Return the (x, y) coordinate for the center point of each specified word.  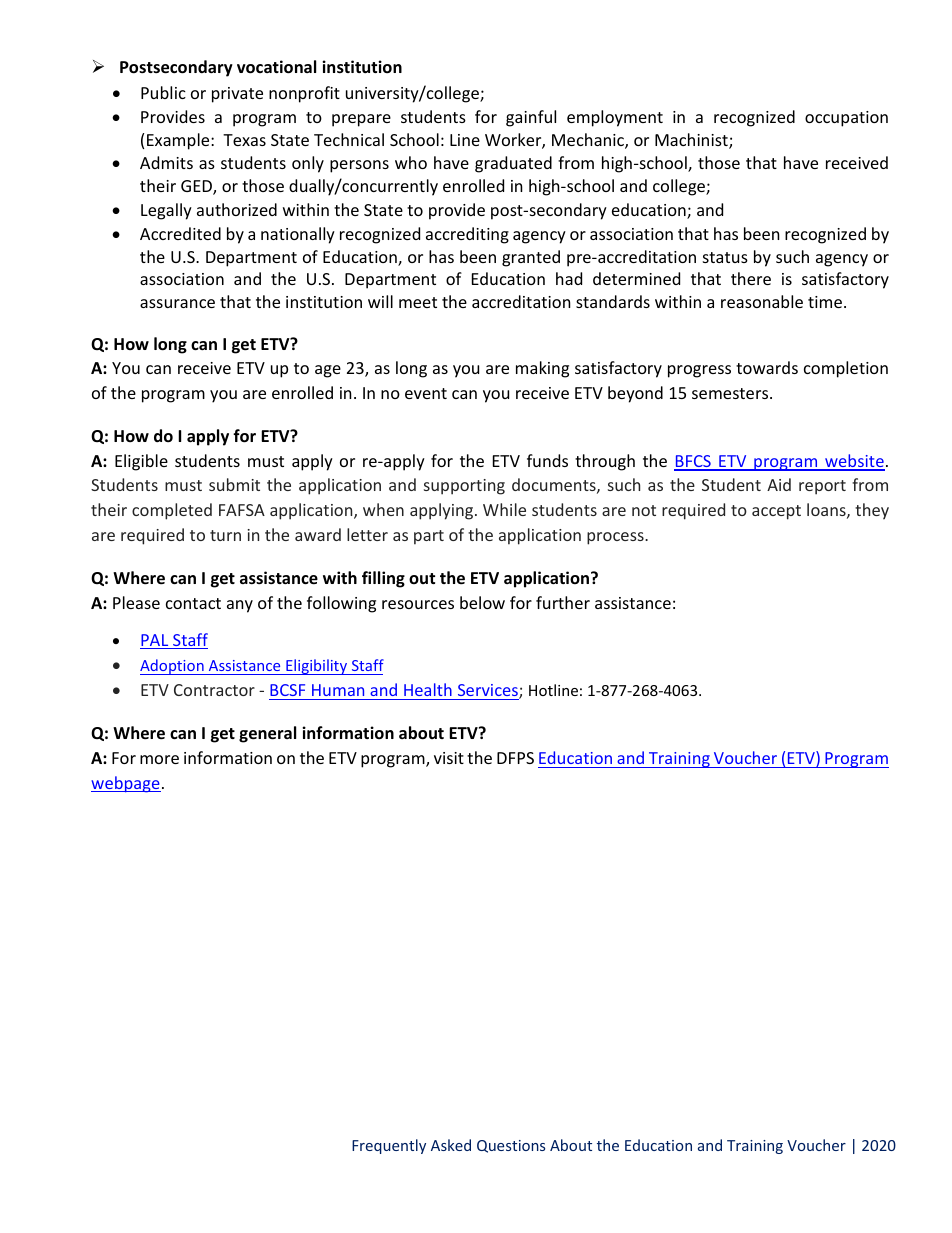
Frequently (389, 1146)
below (482, 602)
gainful (531, 118)
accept (776, 512)
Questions (511, 1146)
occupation (846, 119)
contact (193, 603)
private (237, 95)
